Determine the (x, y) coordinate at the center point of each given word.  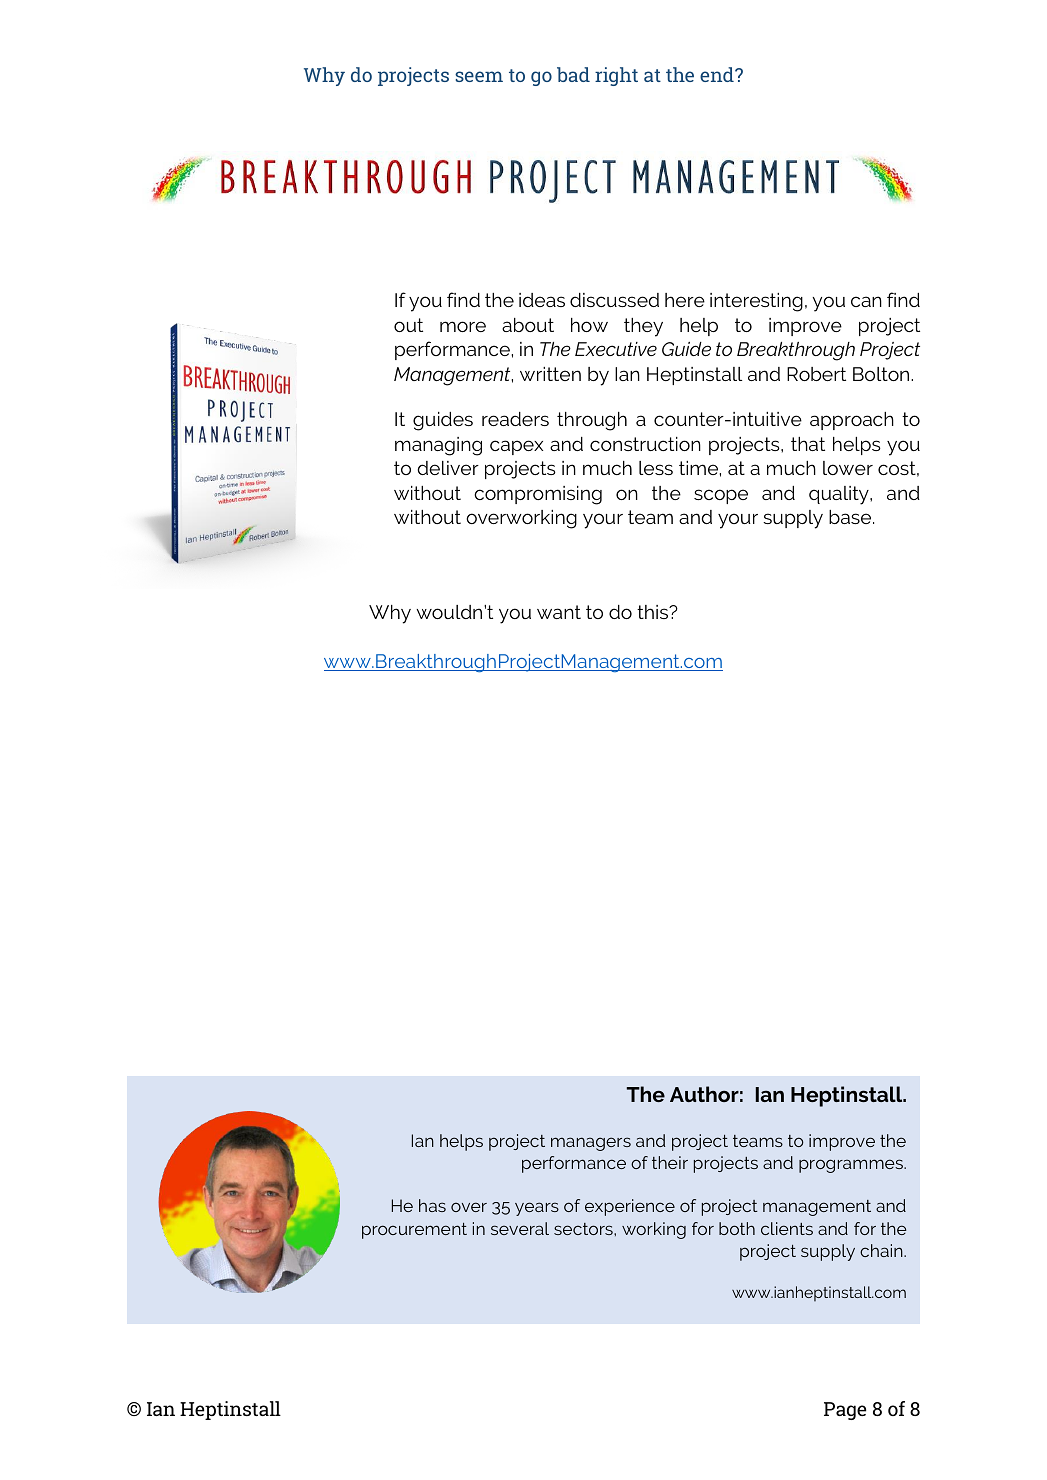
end (718, 74)
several (520, 1228)
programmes (852, 1166)
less (656, 468)
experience (630, 1207)
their (670, 1162)
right (616, 76)
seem (479, 76)
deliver (448, 468)
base (851, 517)
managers (591, 1144)
